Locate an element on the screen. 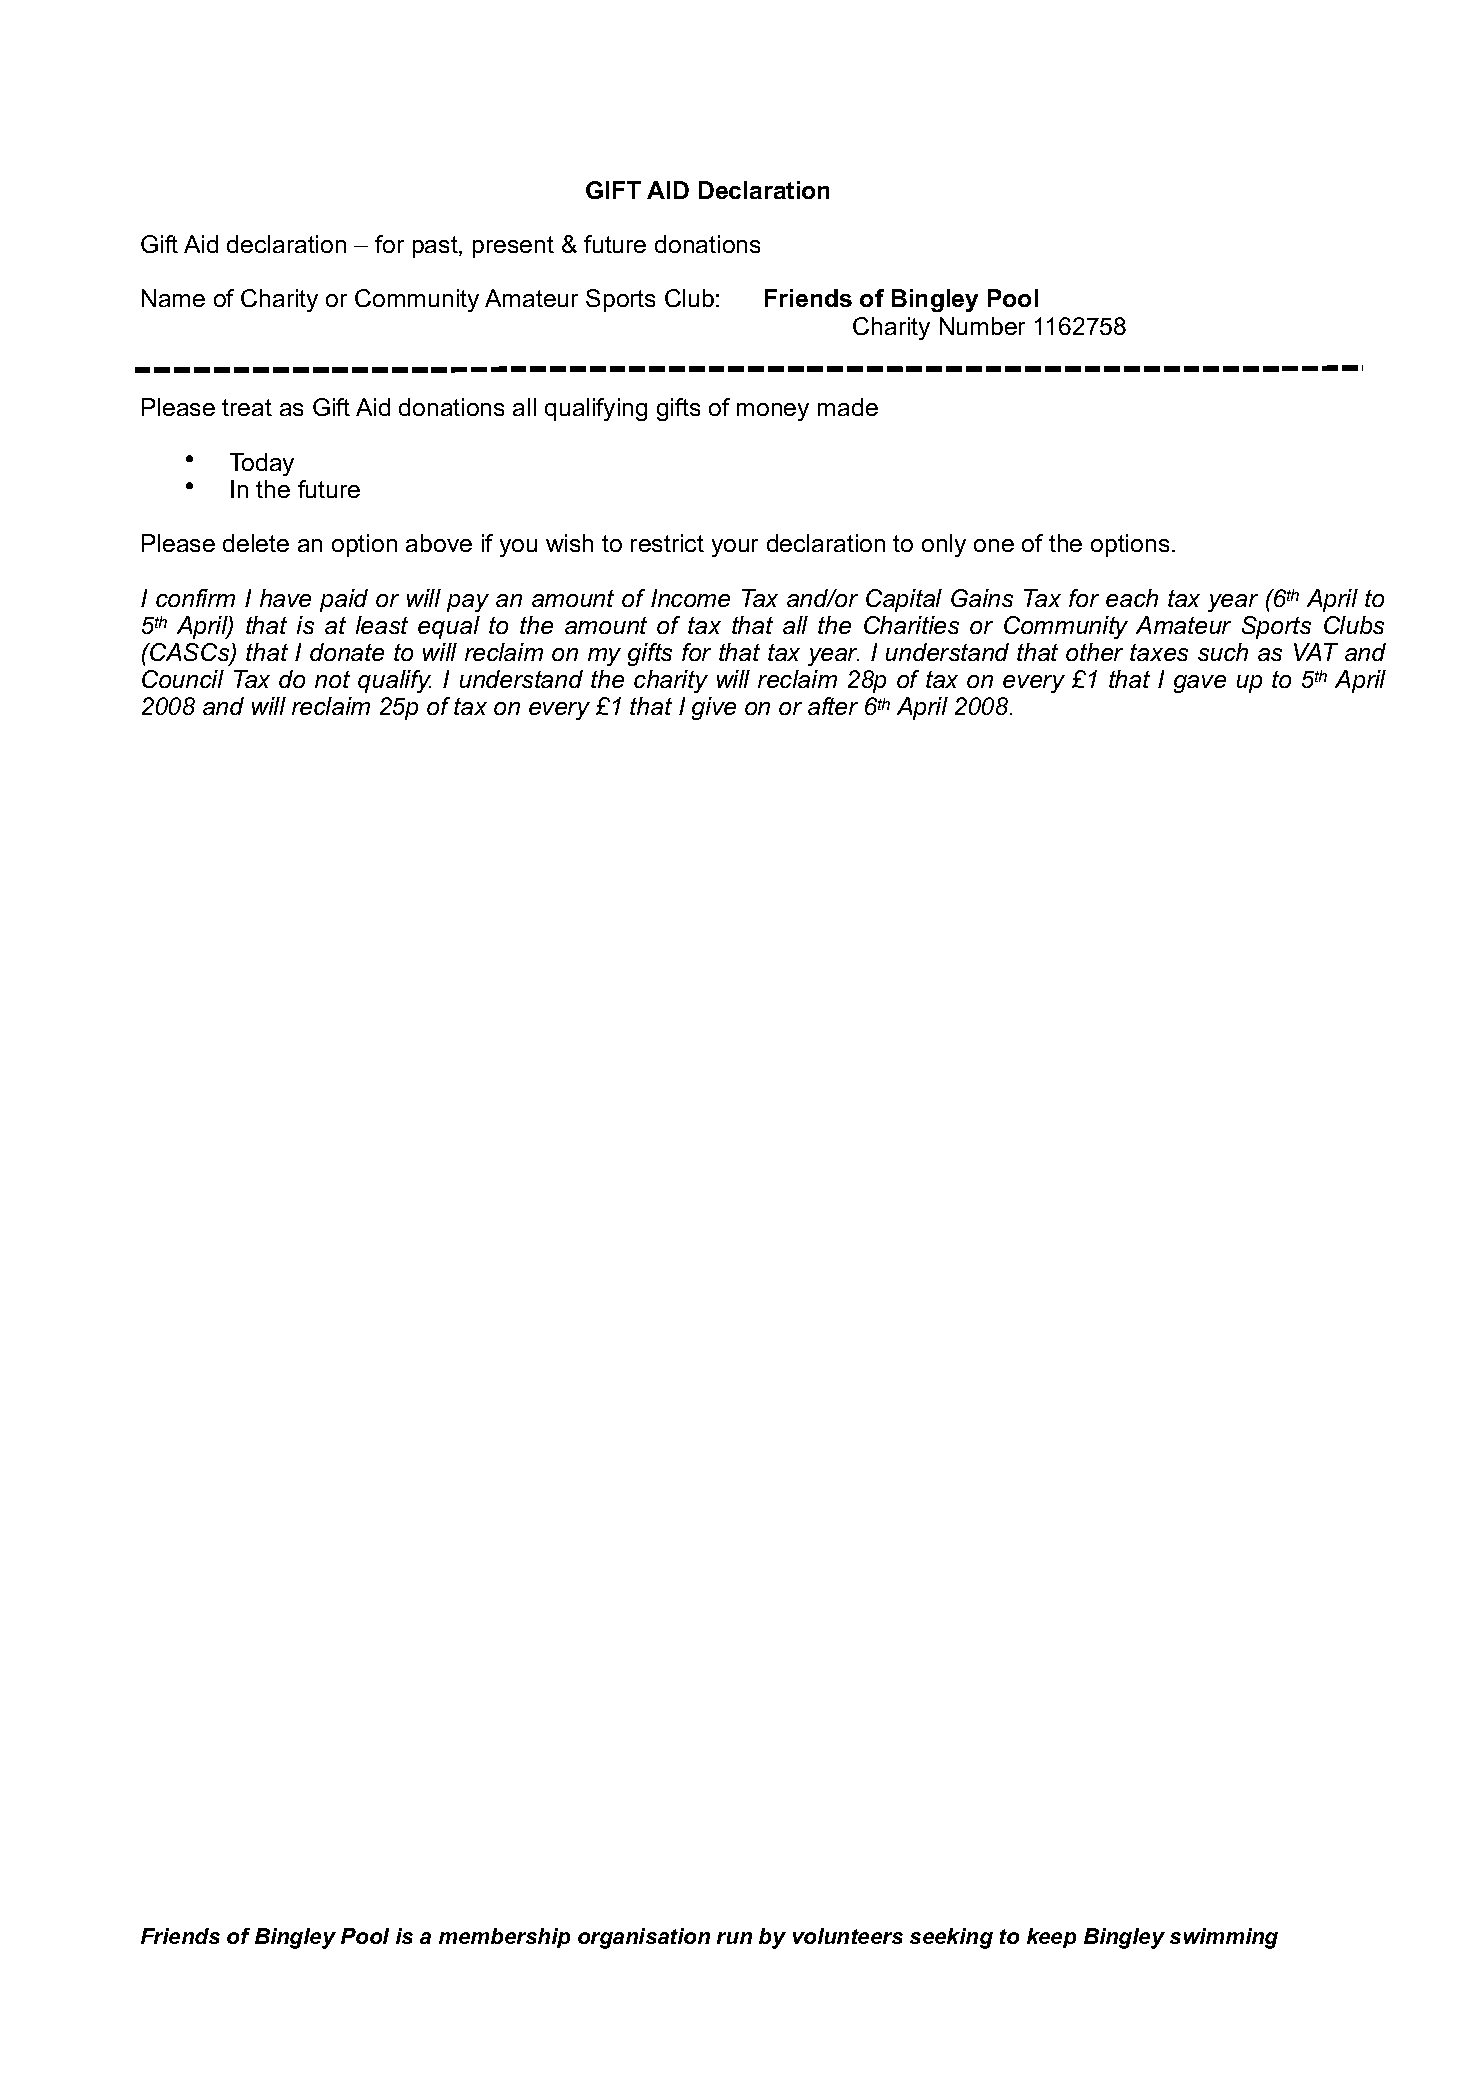 The width and height of the screenshot is (1472, 2082). Number is located at coordinates (982, 326).
